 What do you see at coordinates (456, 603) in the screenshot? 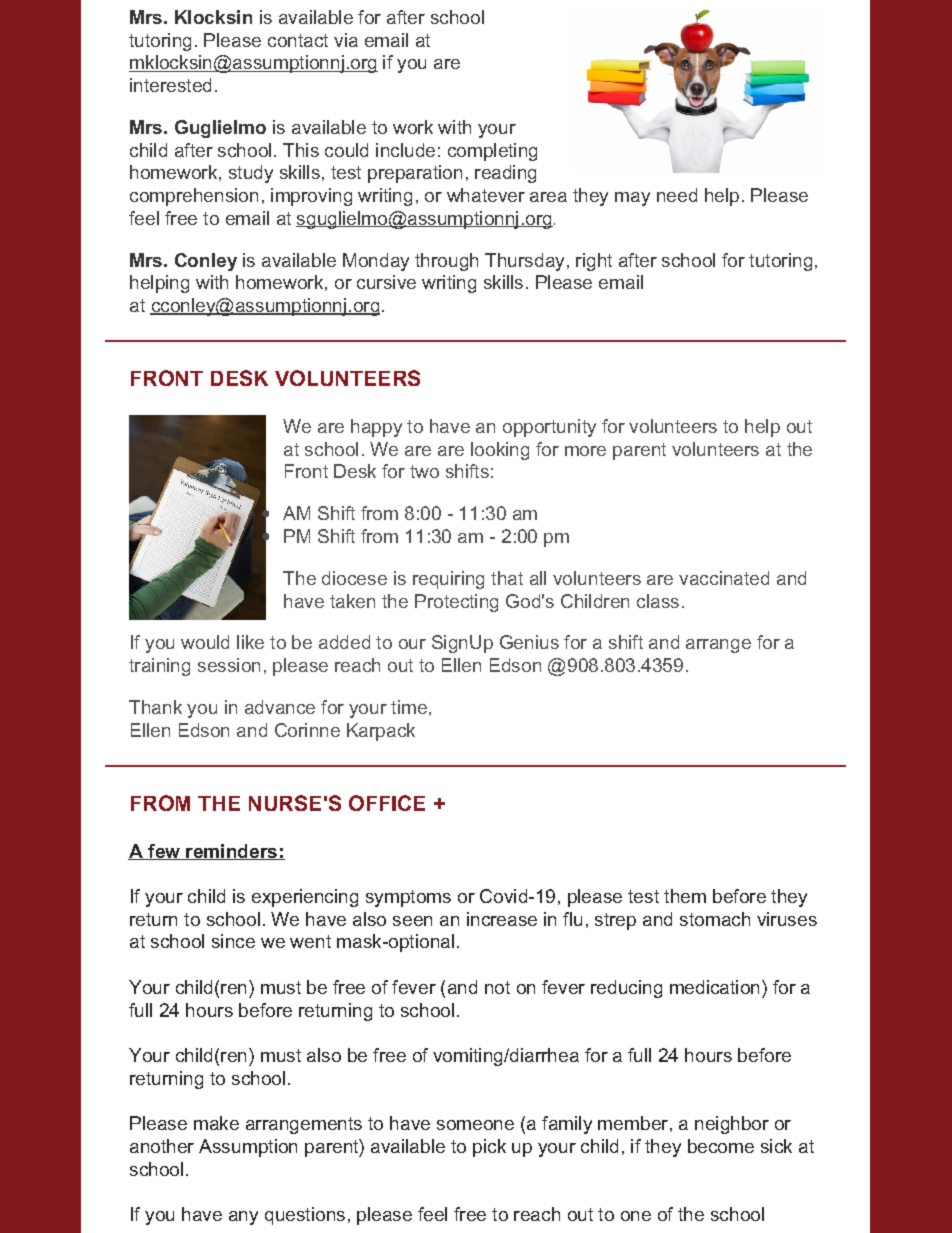
I see `Protecting` at bounding box center [456, 603].
